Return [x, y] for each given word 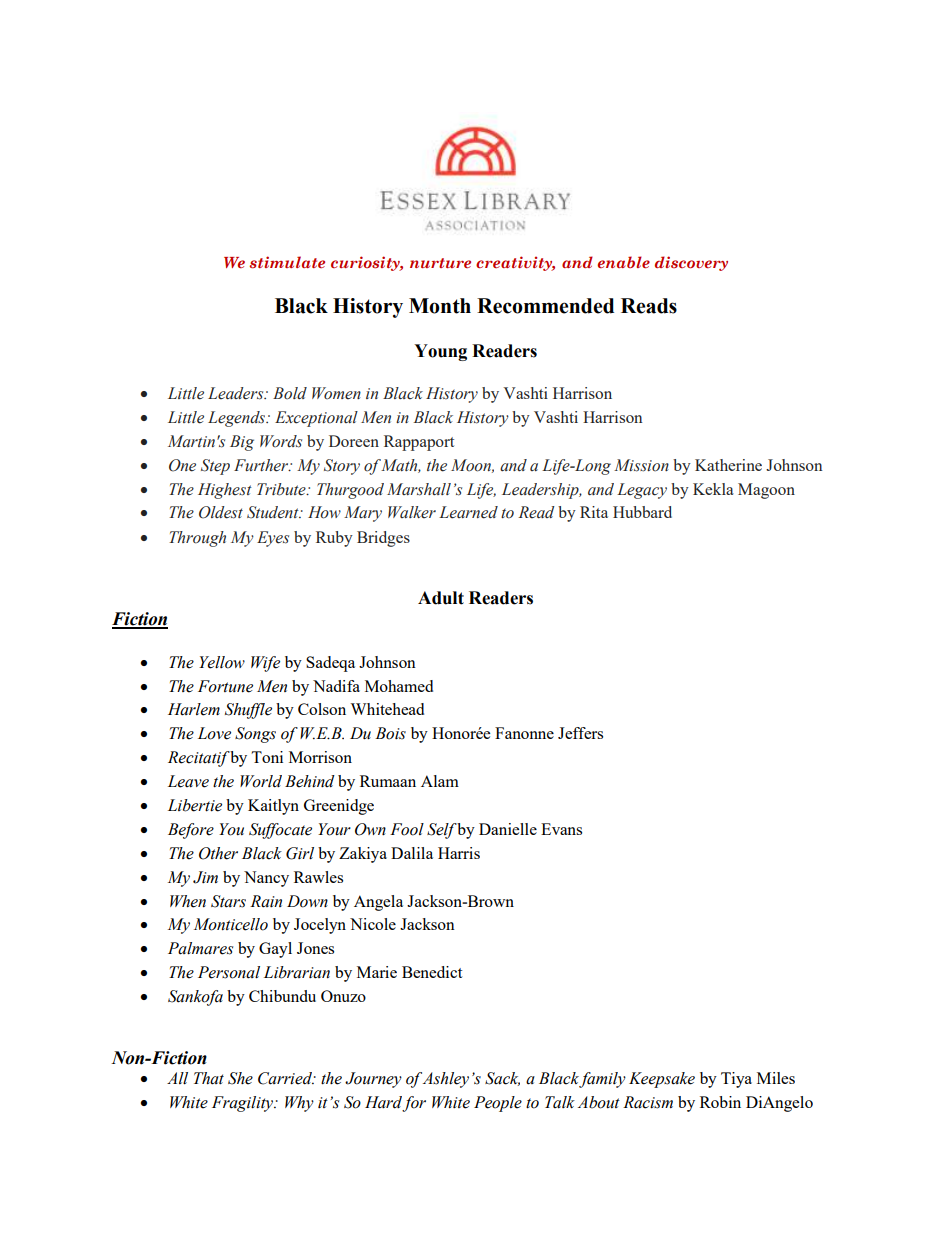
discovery [691, 263]
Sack [502, 1079]
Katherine [728, 465]
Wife [265, 664]
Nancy [266, 879]
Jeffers [580, 733]
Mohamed [399, 686]
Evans [561, 829]
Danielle [508, 829]
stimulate [287, 262]
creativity [515, 263]
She [240, 1078]
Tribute [282, 489]
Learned [468, 512]
